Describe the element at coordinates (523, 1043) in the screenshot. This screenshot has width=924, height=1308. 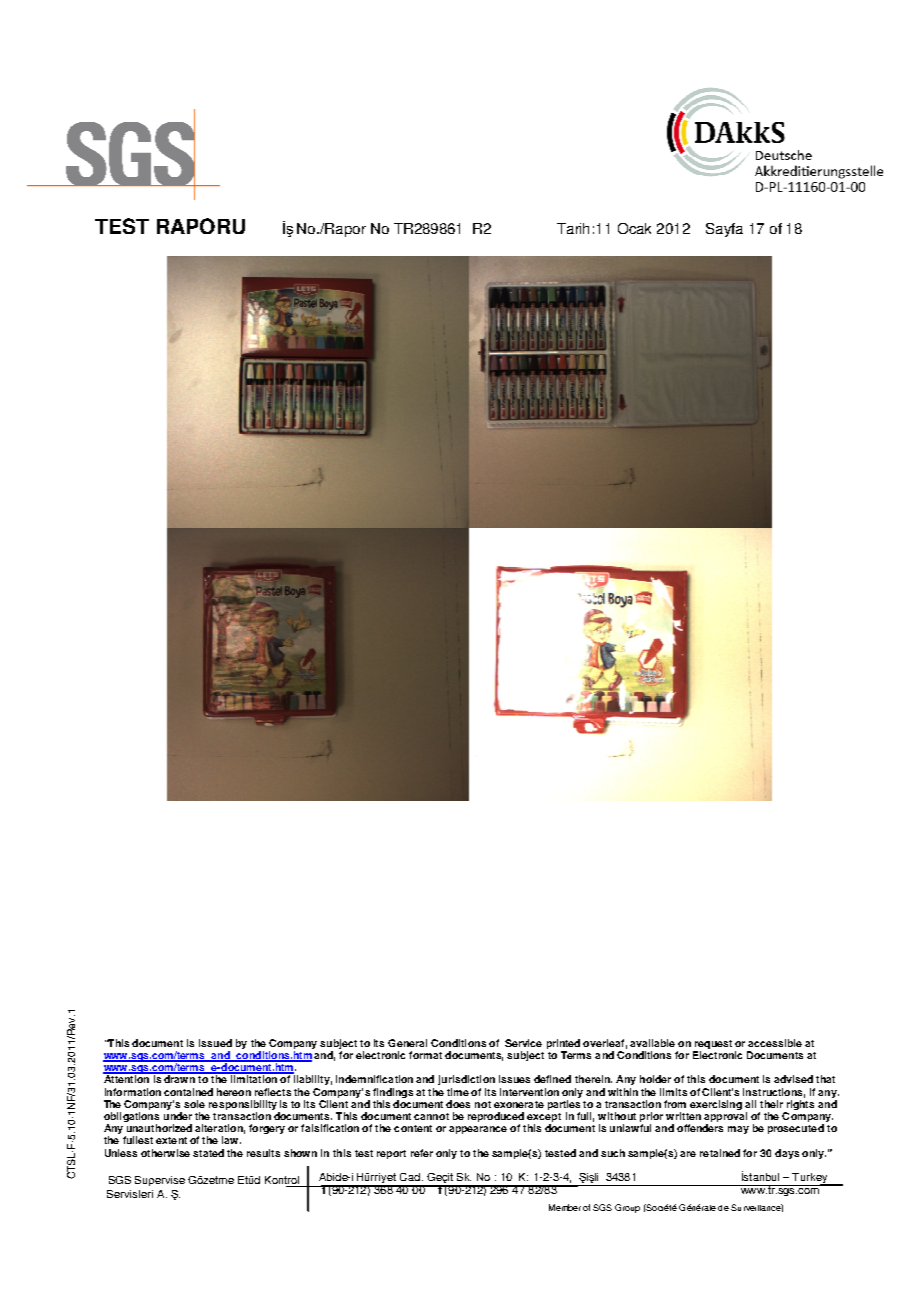
I see `Service` at that location.
